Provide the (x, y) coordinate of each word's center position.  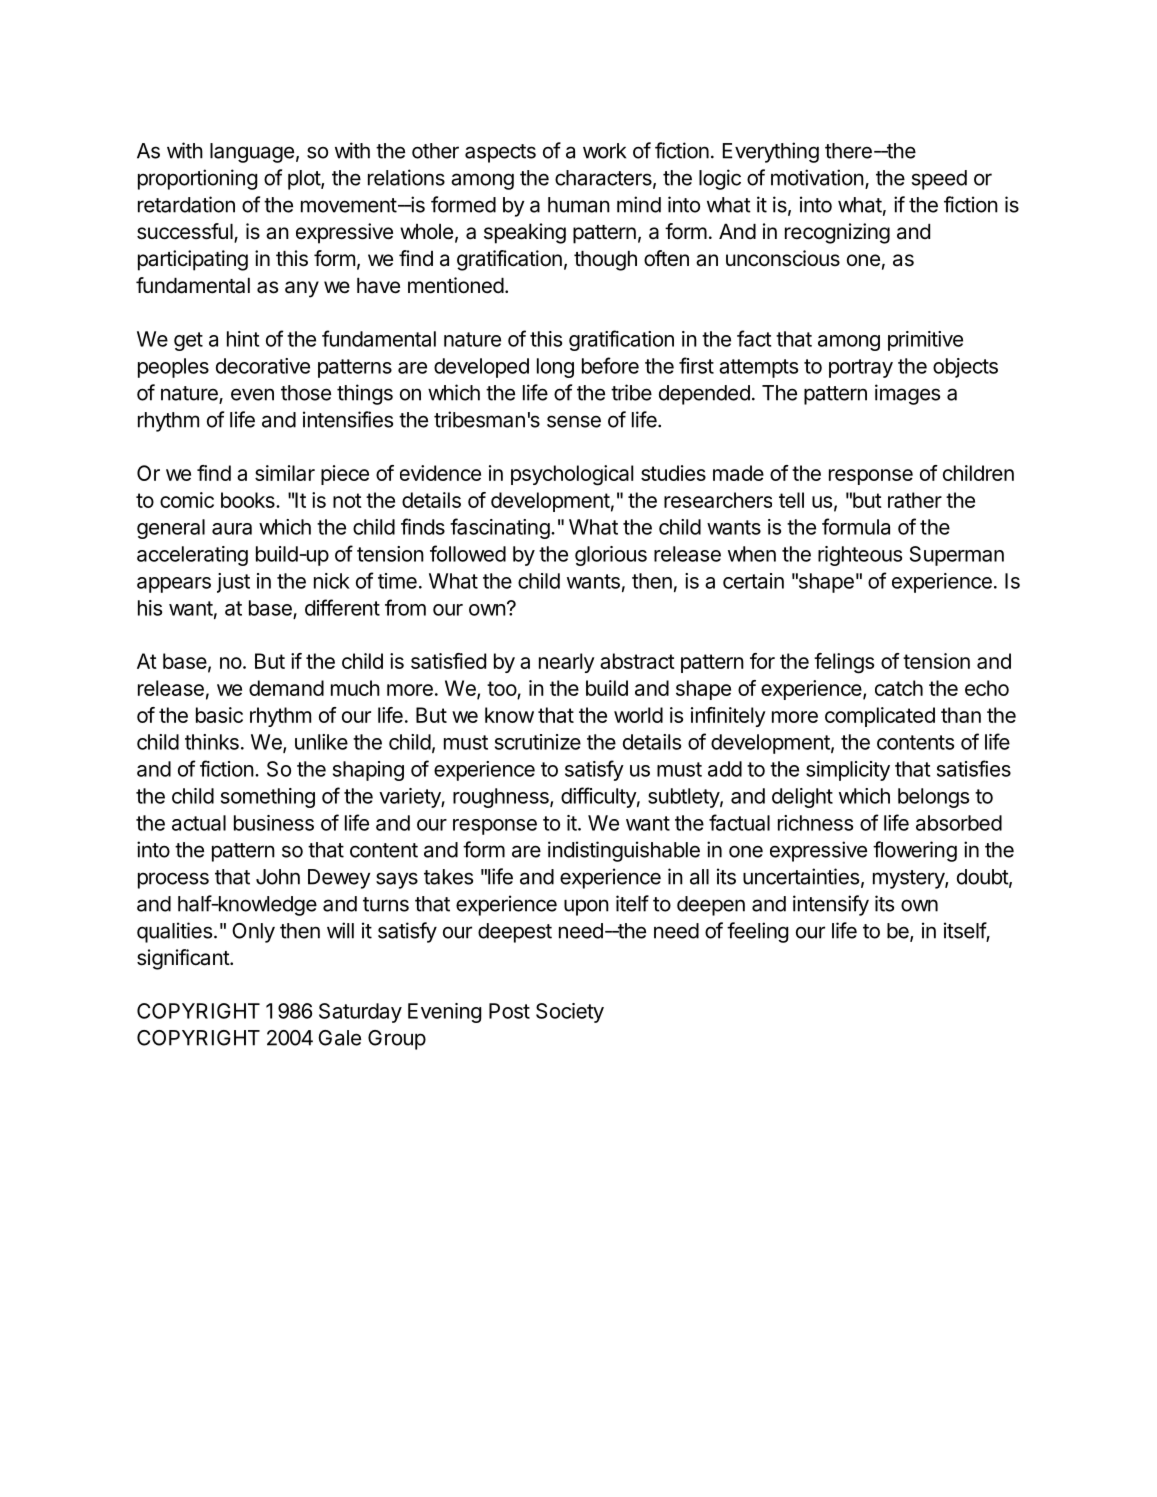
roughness (502, 798)
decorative (263, 366)
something (268, 798)
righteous (860, 556)
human (579, 205)
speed (939, 180)
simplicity (848, 771)
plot (305, 180)
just (233, 583)
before (610, 365)
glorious (611, 556)
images (907, 394)
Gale (339, 1038)
